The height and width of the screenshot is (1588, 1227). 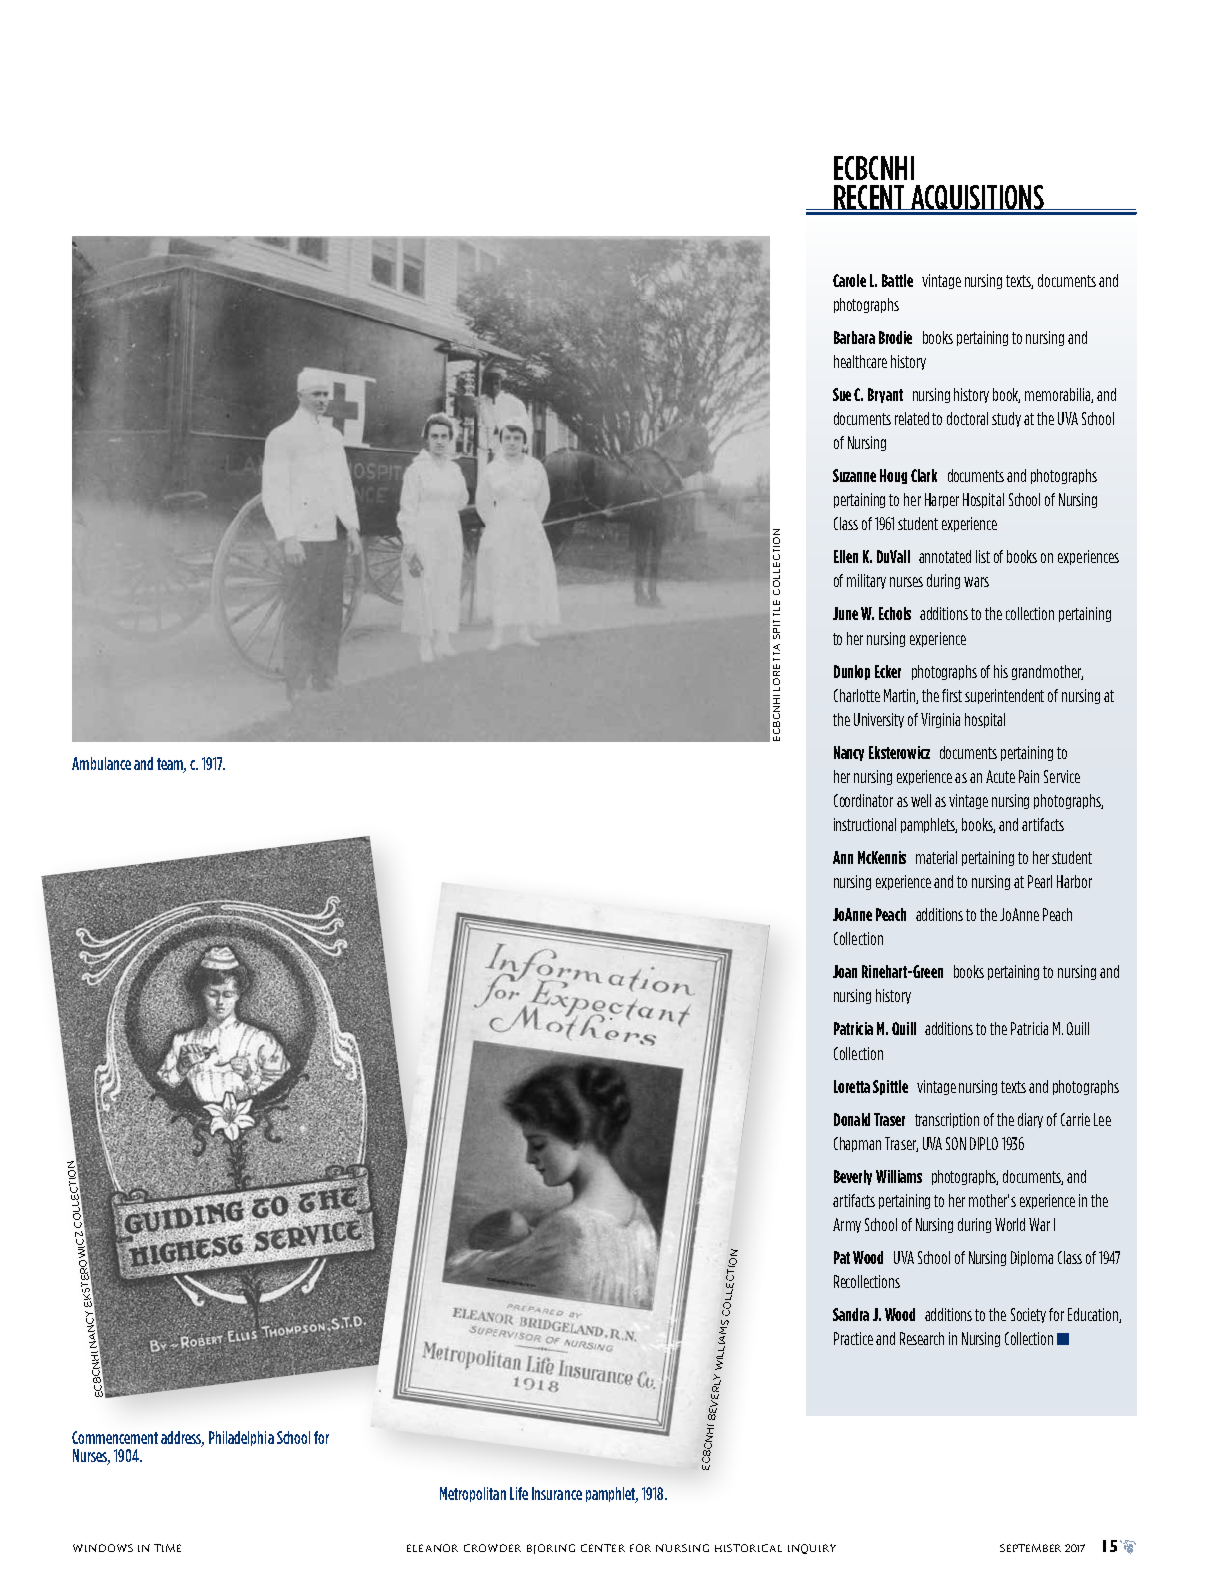 What do you see at coordinates (897, 280) in the screenshot?
I see `Battle` at bounding box center [897, 280].
